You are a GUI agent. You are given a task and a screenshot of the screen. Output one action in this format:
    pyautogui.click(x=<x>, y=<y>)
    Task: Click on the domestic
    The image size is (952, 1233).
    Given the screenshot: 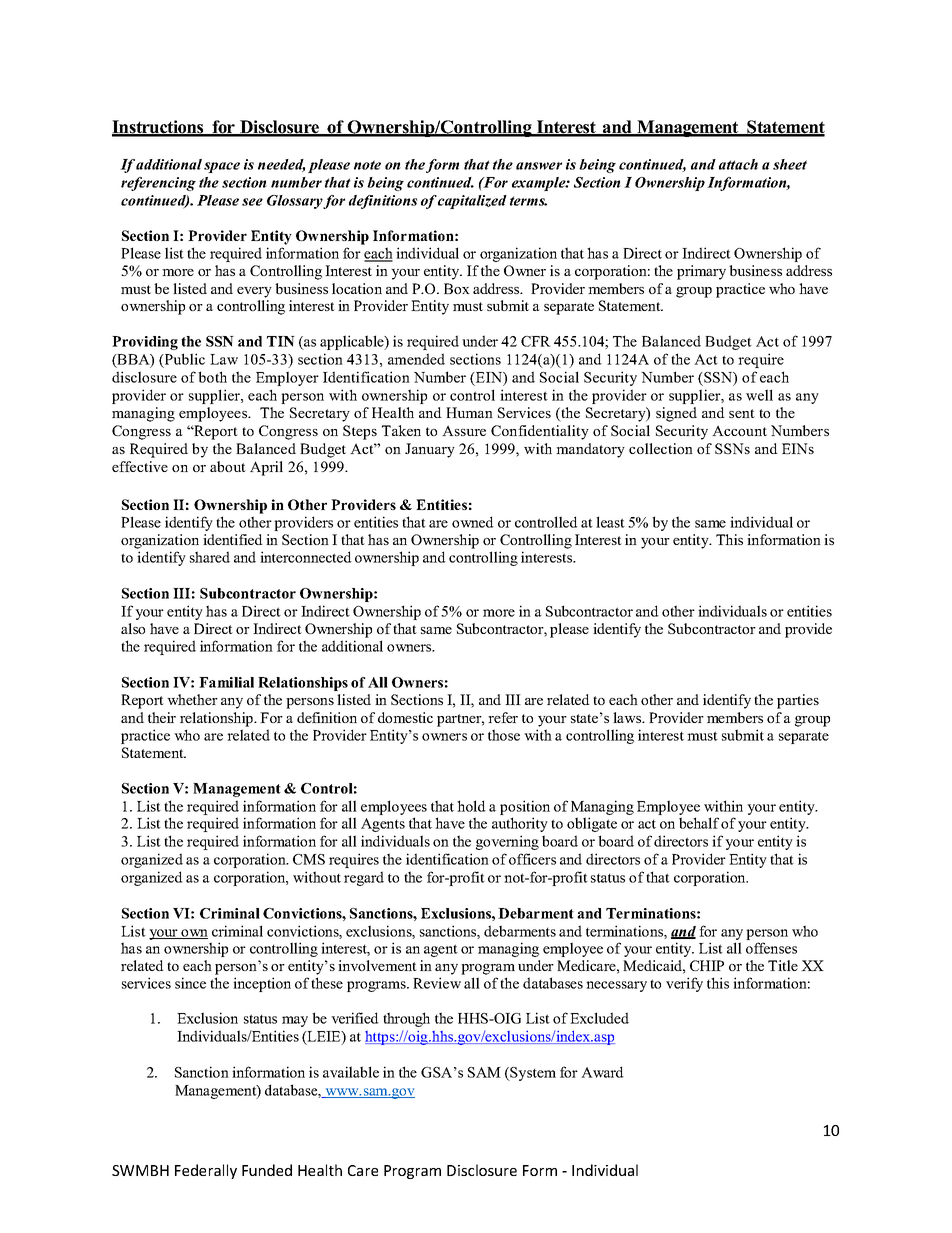 What is the action you would take?
    pyautogui.click(x=405, y=717)
